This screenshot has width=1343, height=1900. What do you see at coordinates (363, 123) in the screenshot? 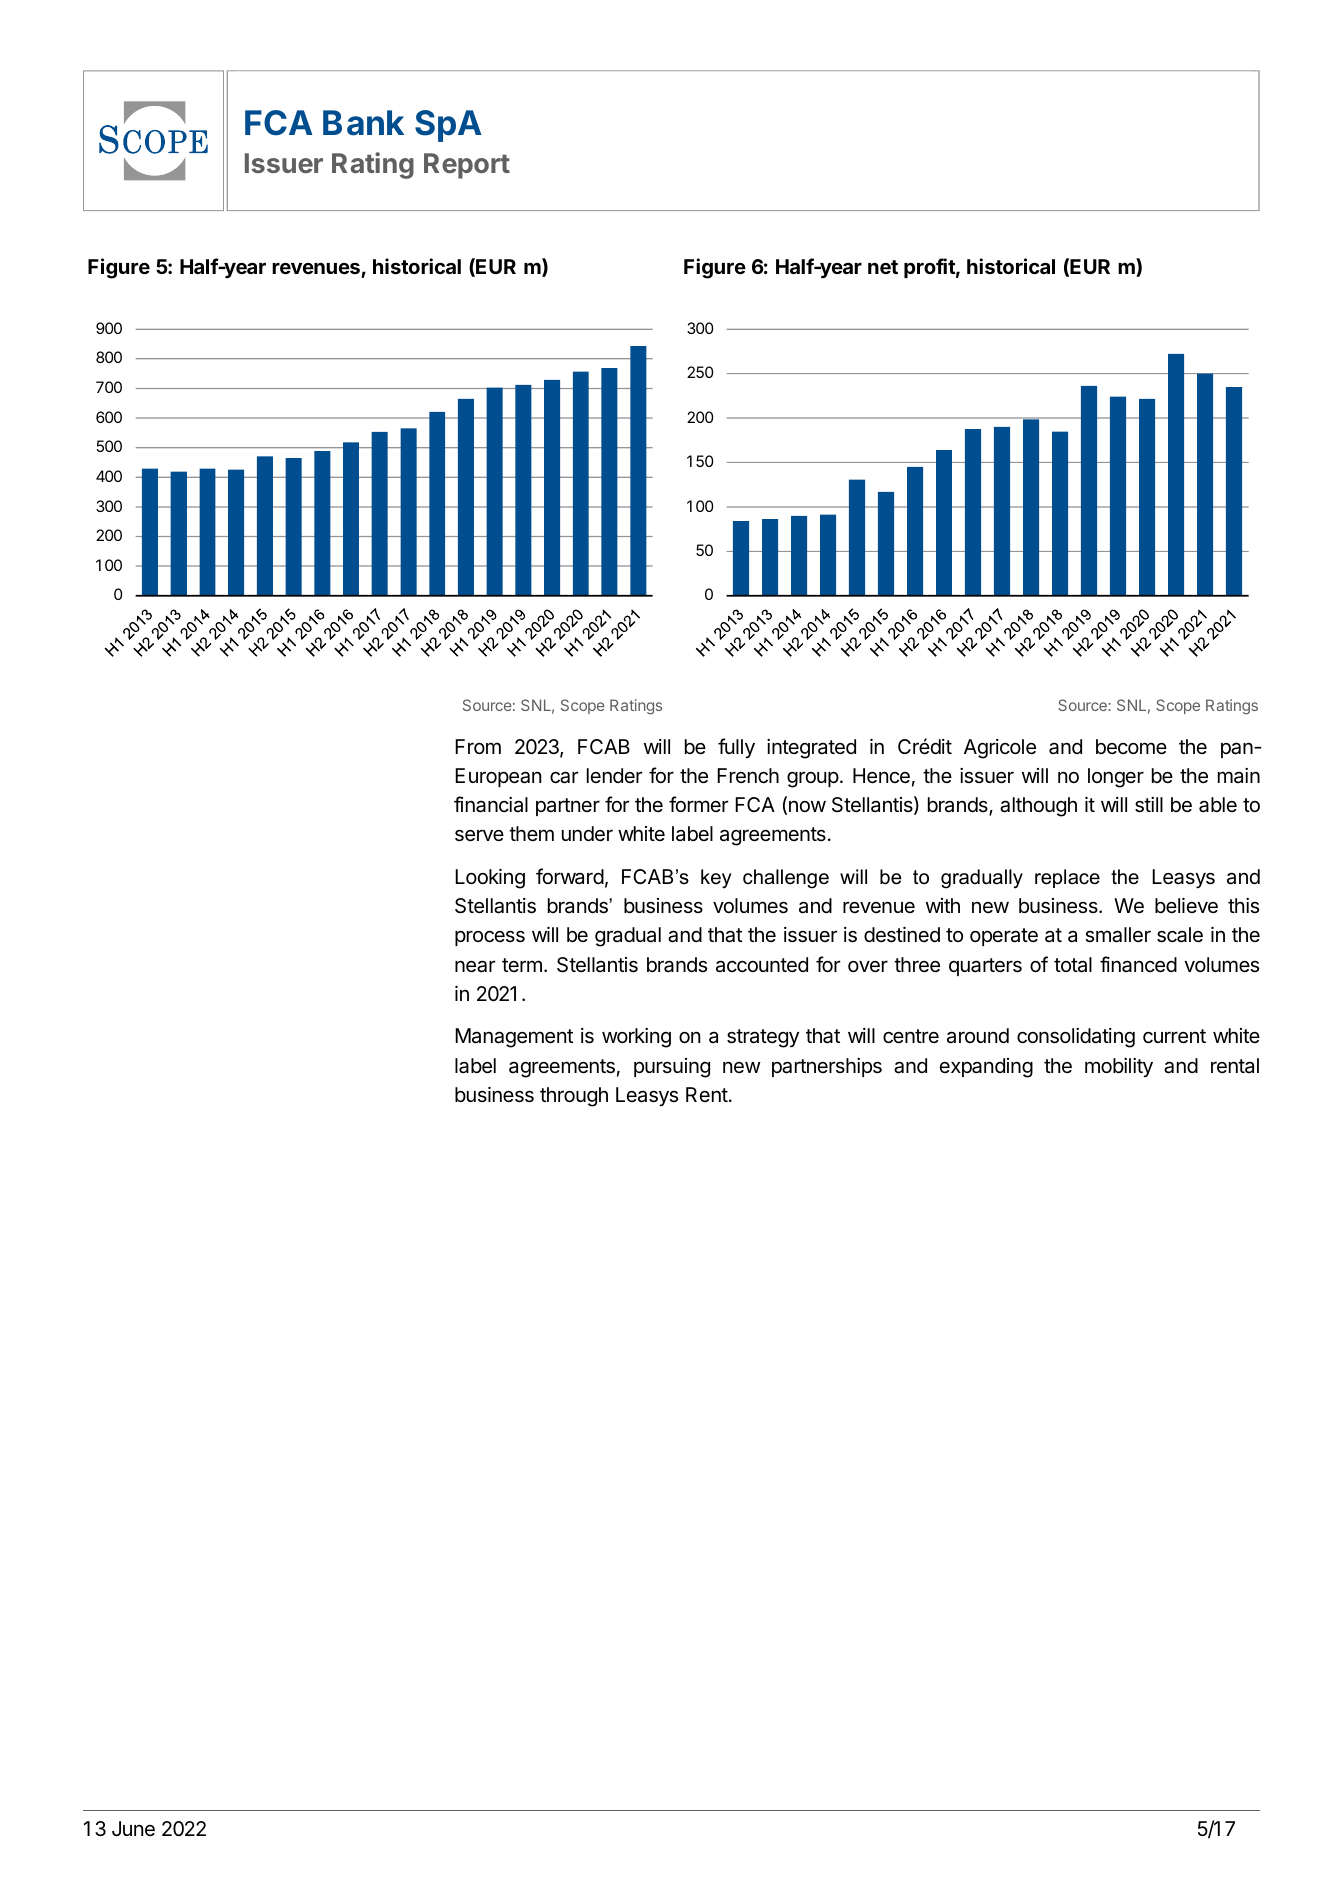
I see `Bank` at bounding box center [363, 123].
